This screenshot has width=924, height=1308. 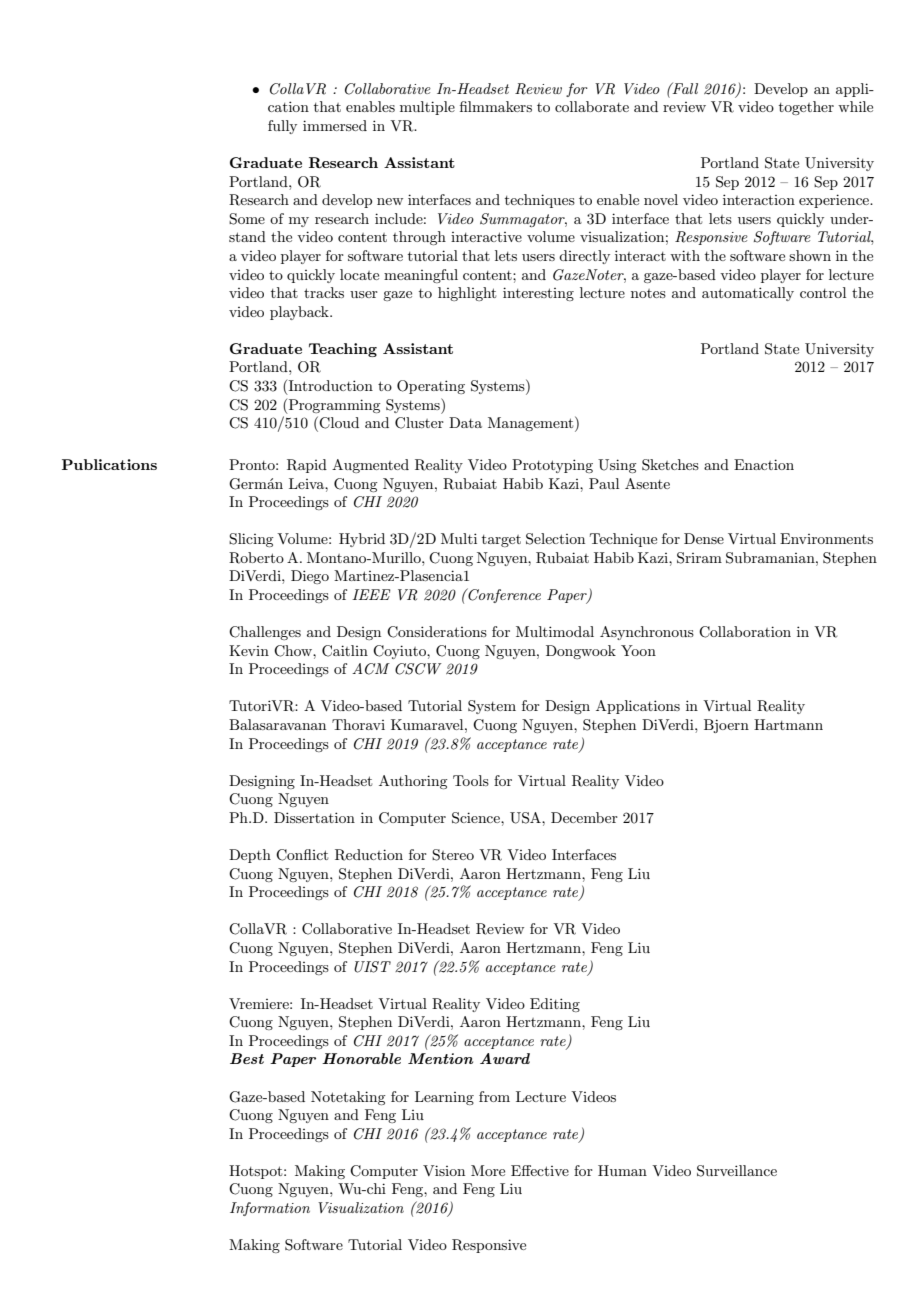 What do you see at coordinates (745, 632) in the screenshot?
I see `Collaboration` at bounding box center [745, 632].
